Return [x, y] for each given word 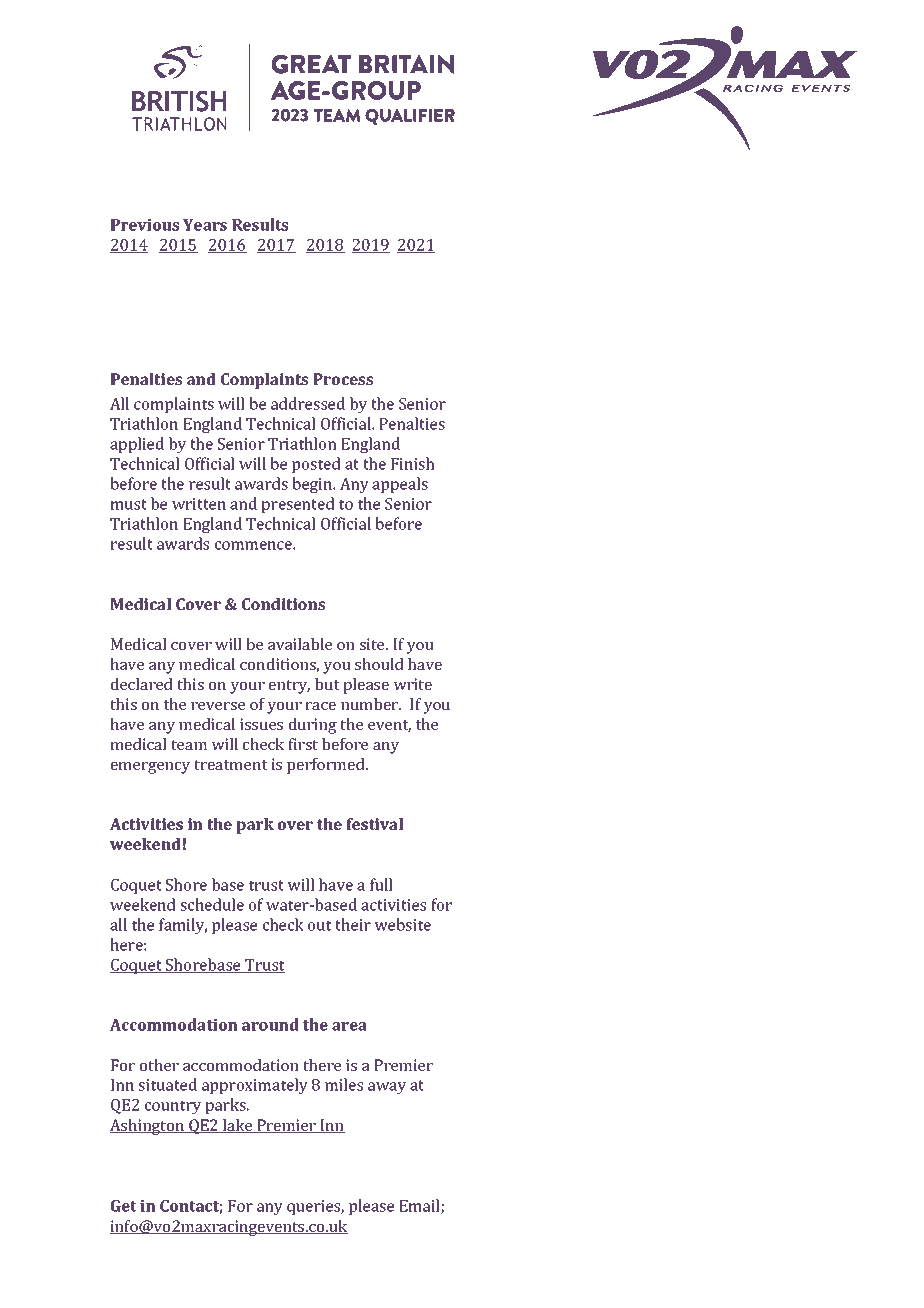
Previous [145, 225]
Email [420, 1206]
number [371, 704]
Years [205, 225]
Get [124, 1206]
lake [238, 1126]
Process [343, 379]
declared [142, 684]
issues [261, 724]
